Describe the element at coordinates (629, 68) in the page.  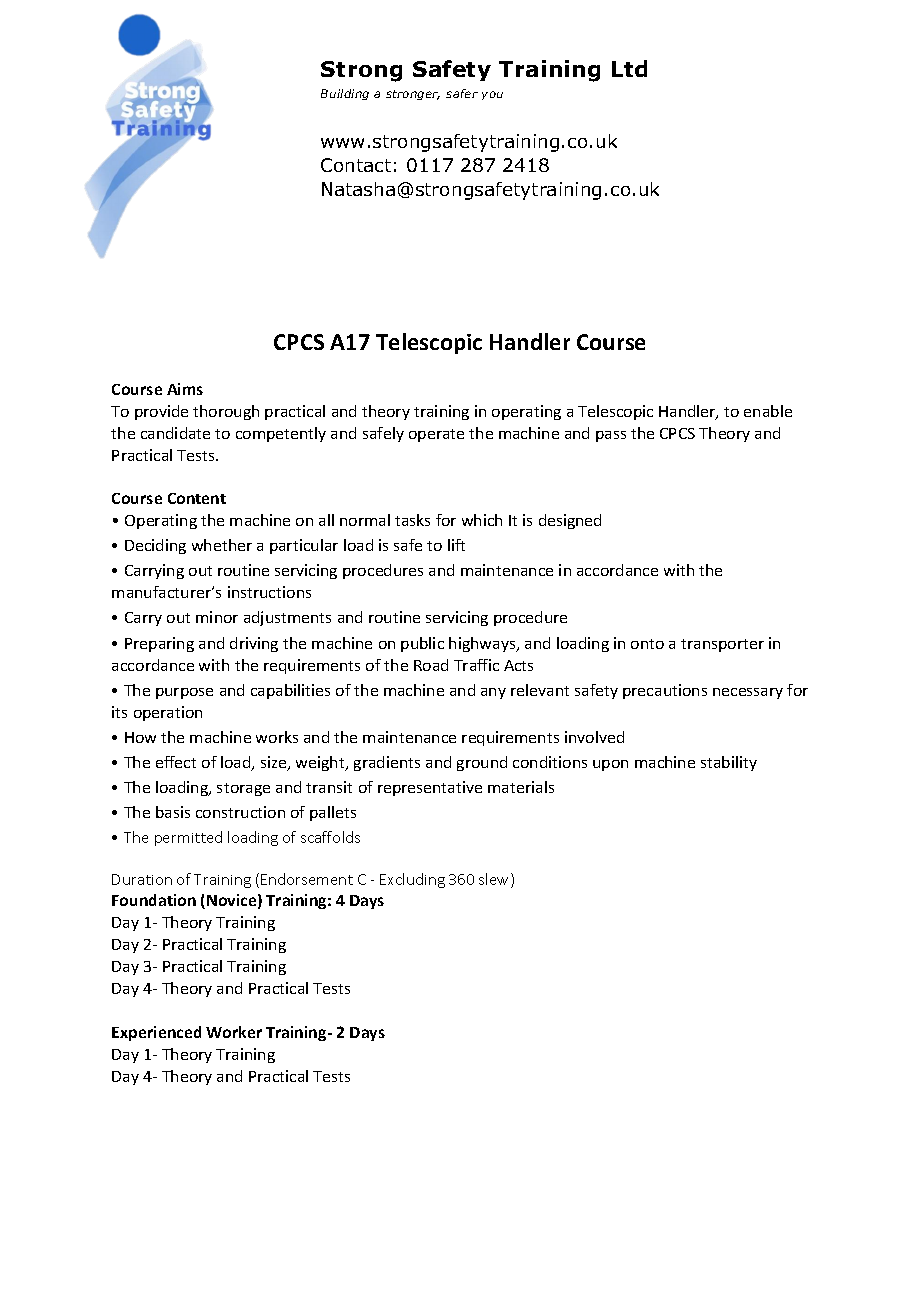
I see `Ltd` at that location.
